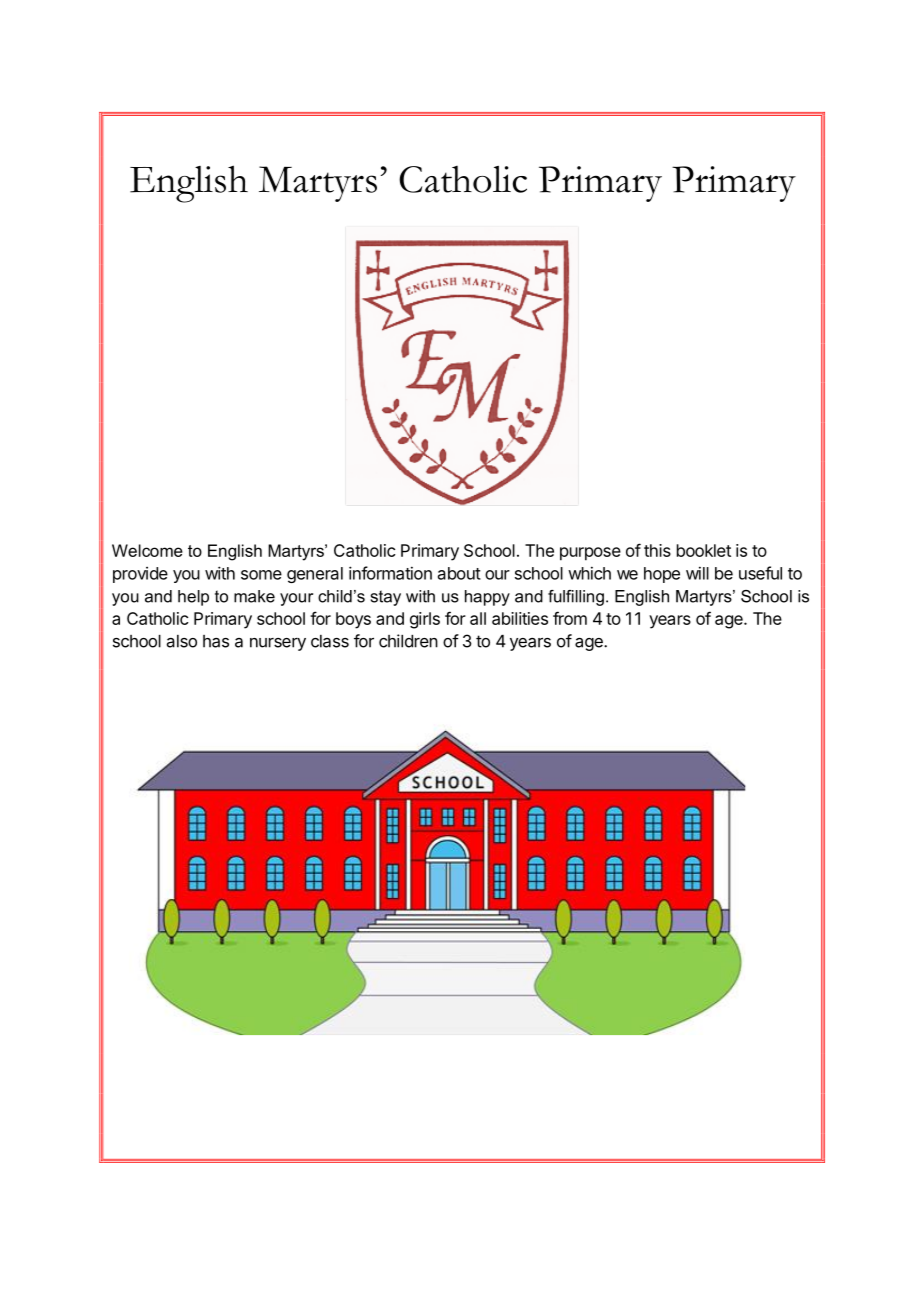 This screenshot has width=924, height=1308. I want to click on boys, so click(353, 620).
